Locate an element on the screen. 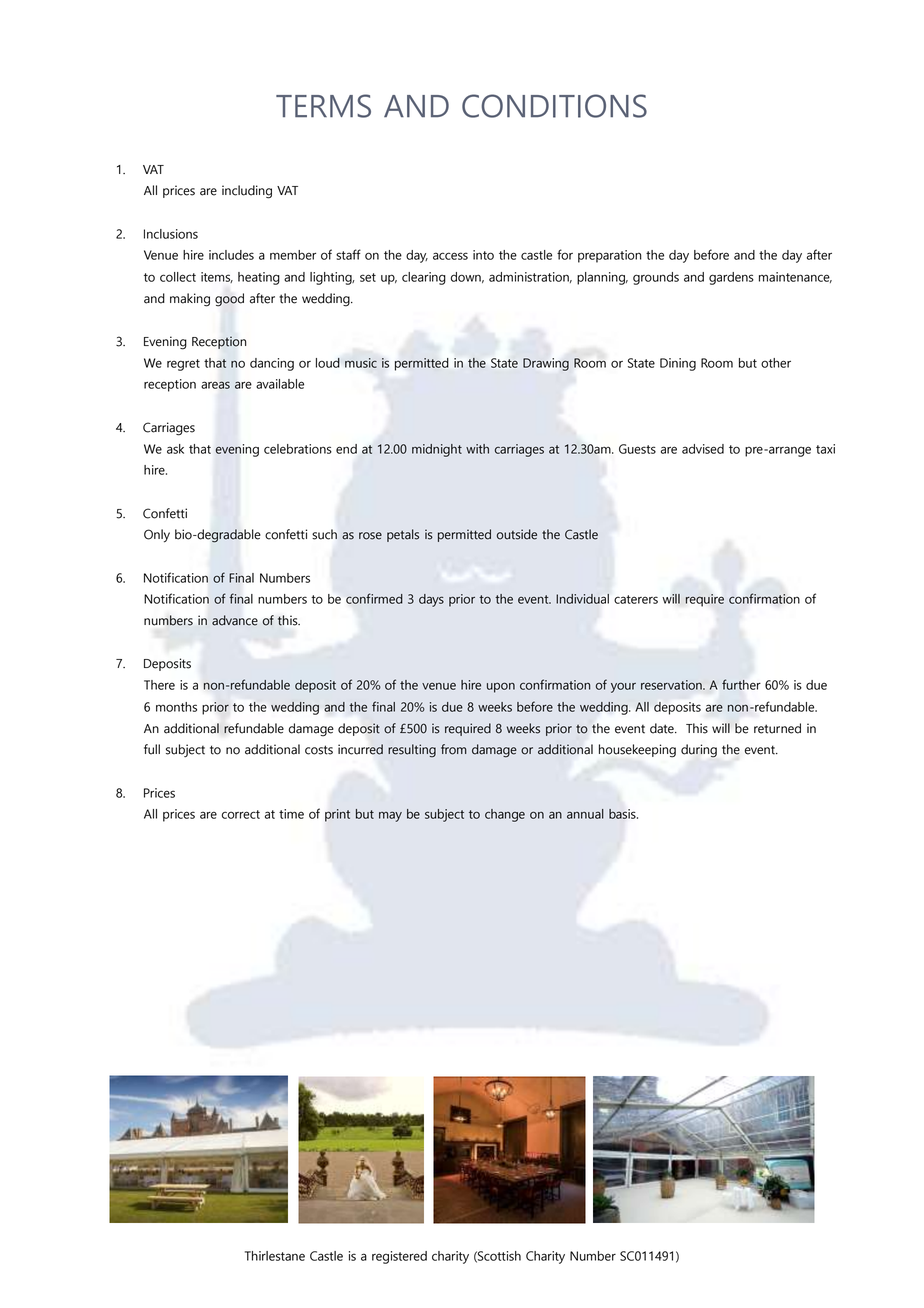 The width and height of the screenshot is (924, 1308). including is located at coordinates (247, 192).
